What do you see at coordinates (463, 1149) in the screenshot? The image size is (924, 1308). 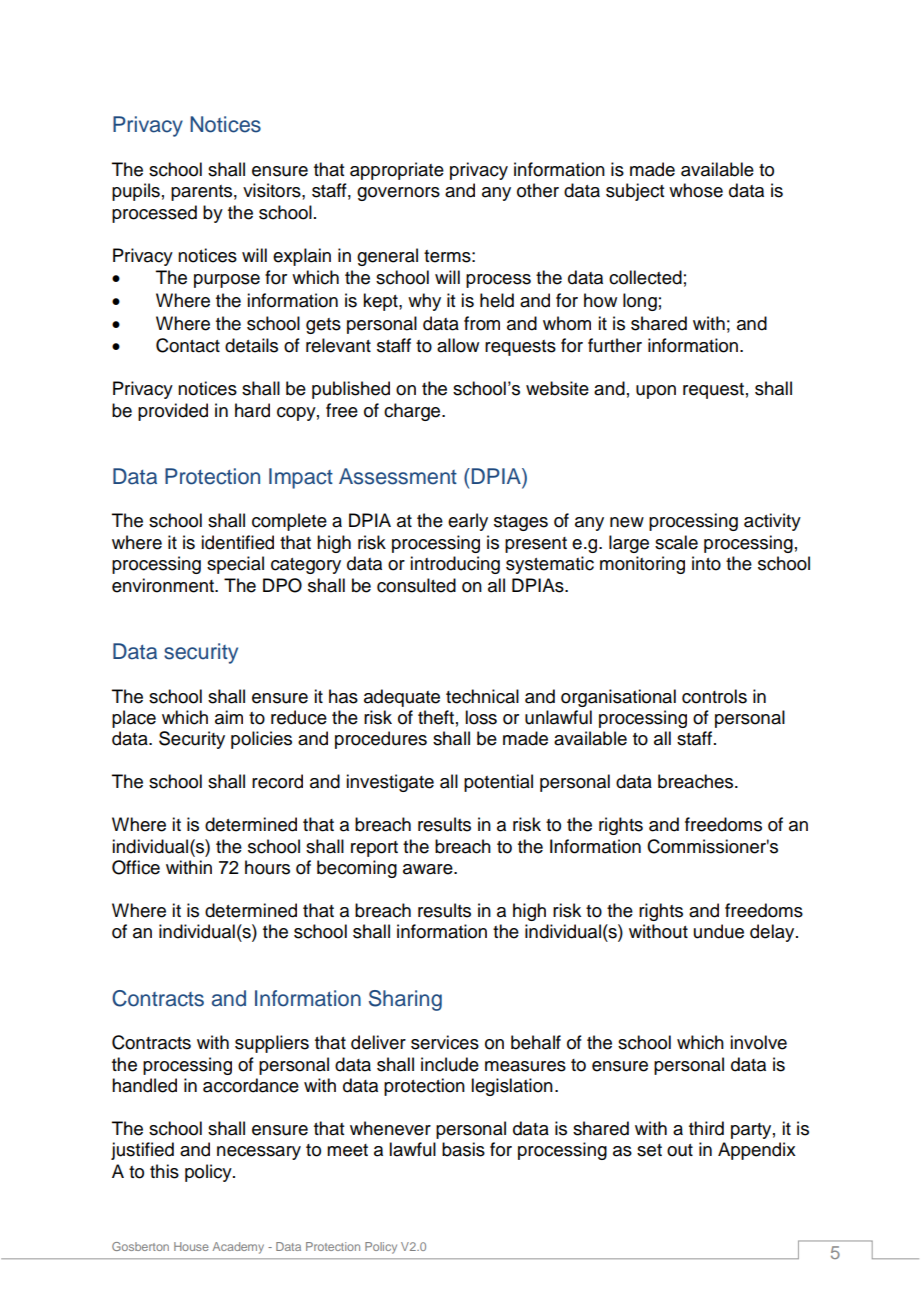 I see `basis` at bounding box center [463, 1149].
